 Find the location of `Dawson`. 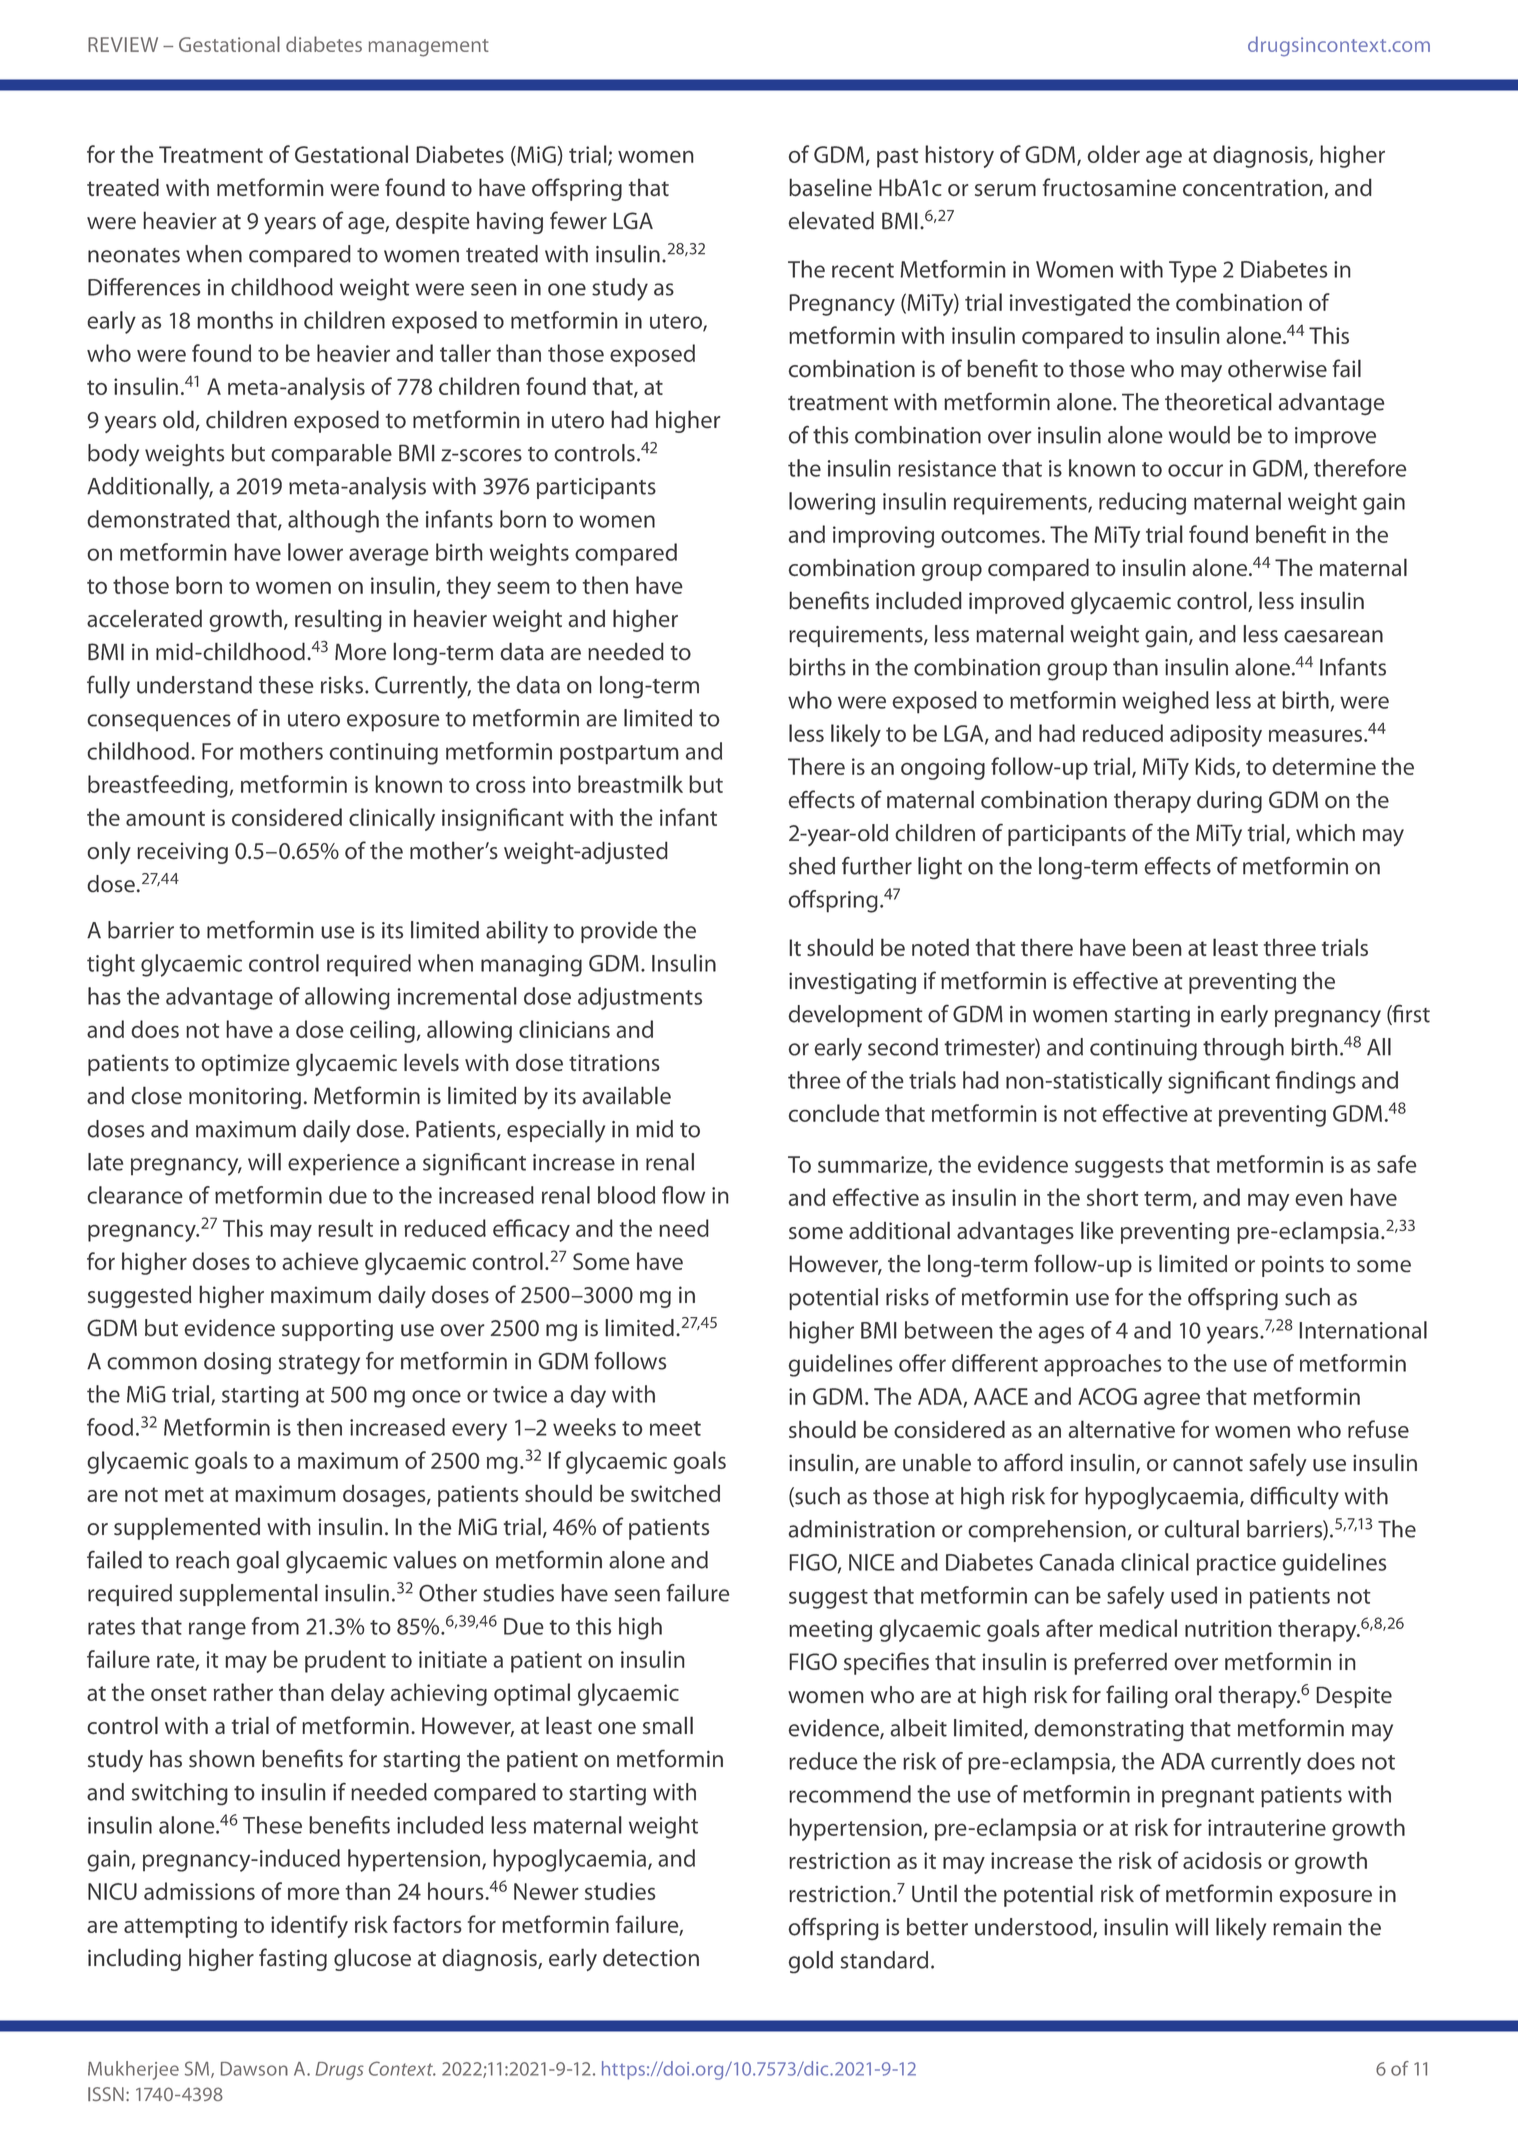

Dawson is located at coordinates (254, 2069).
